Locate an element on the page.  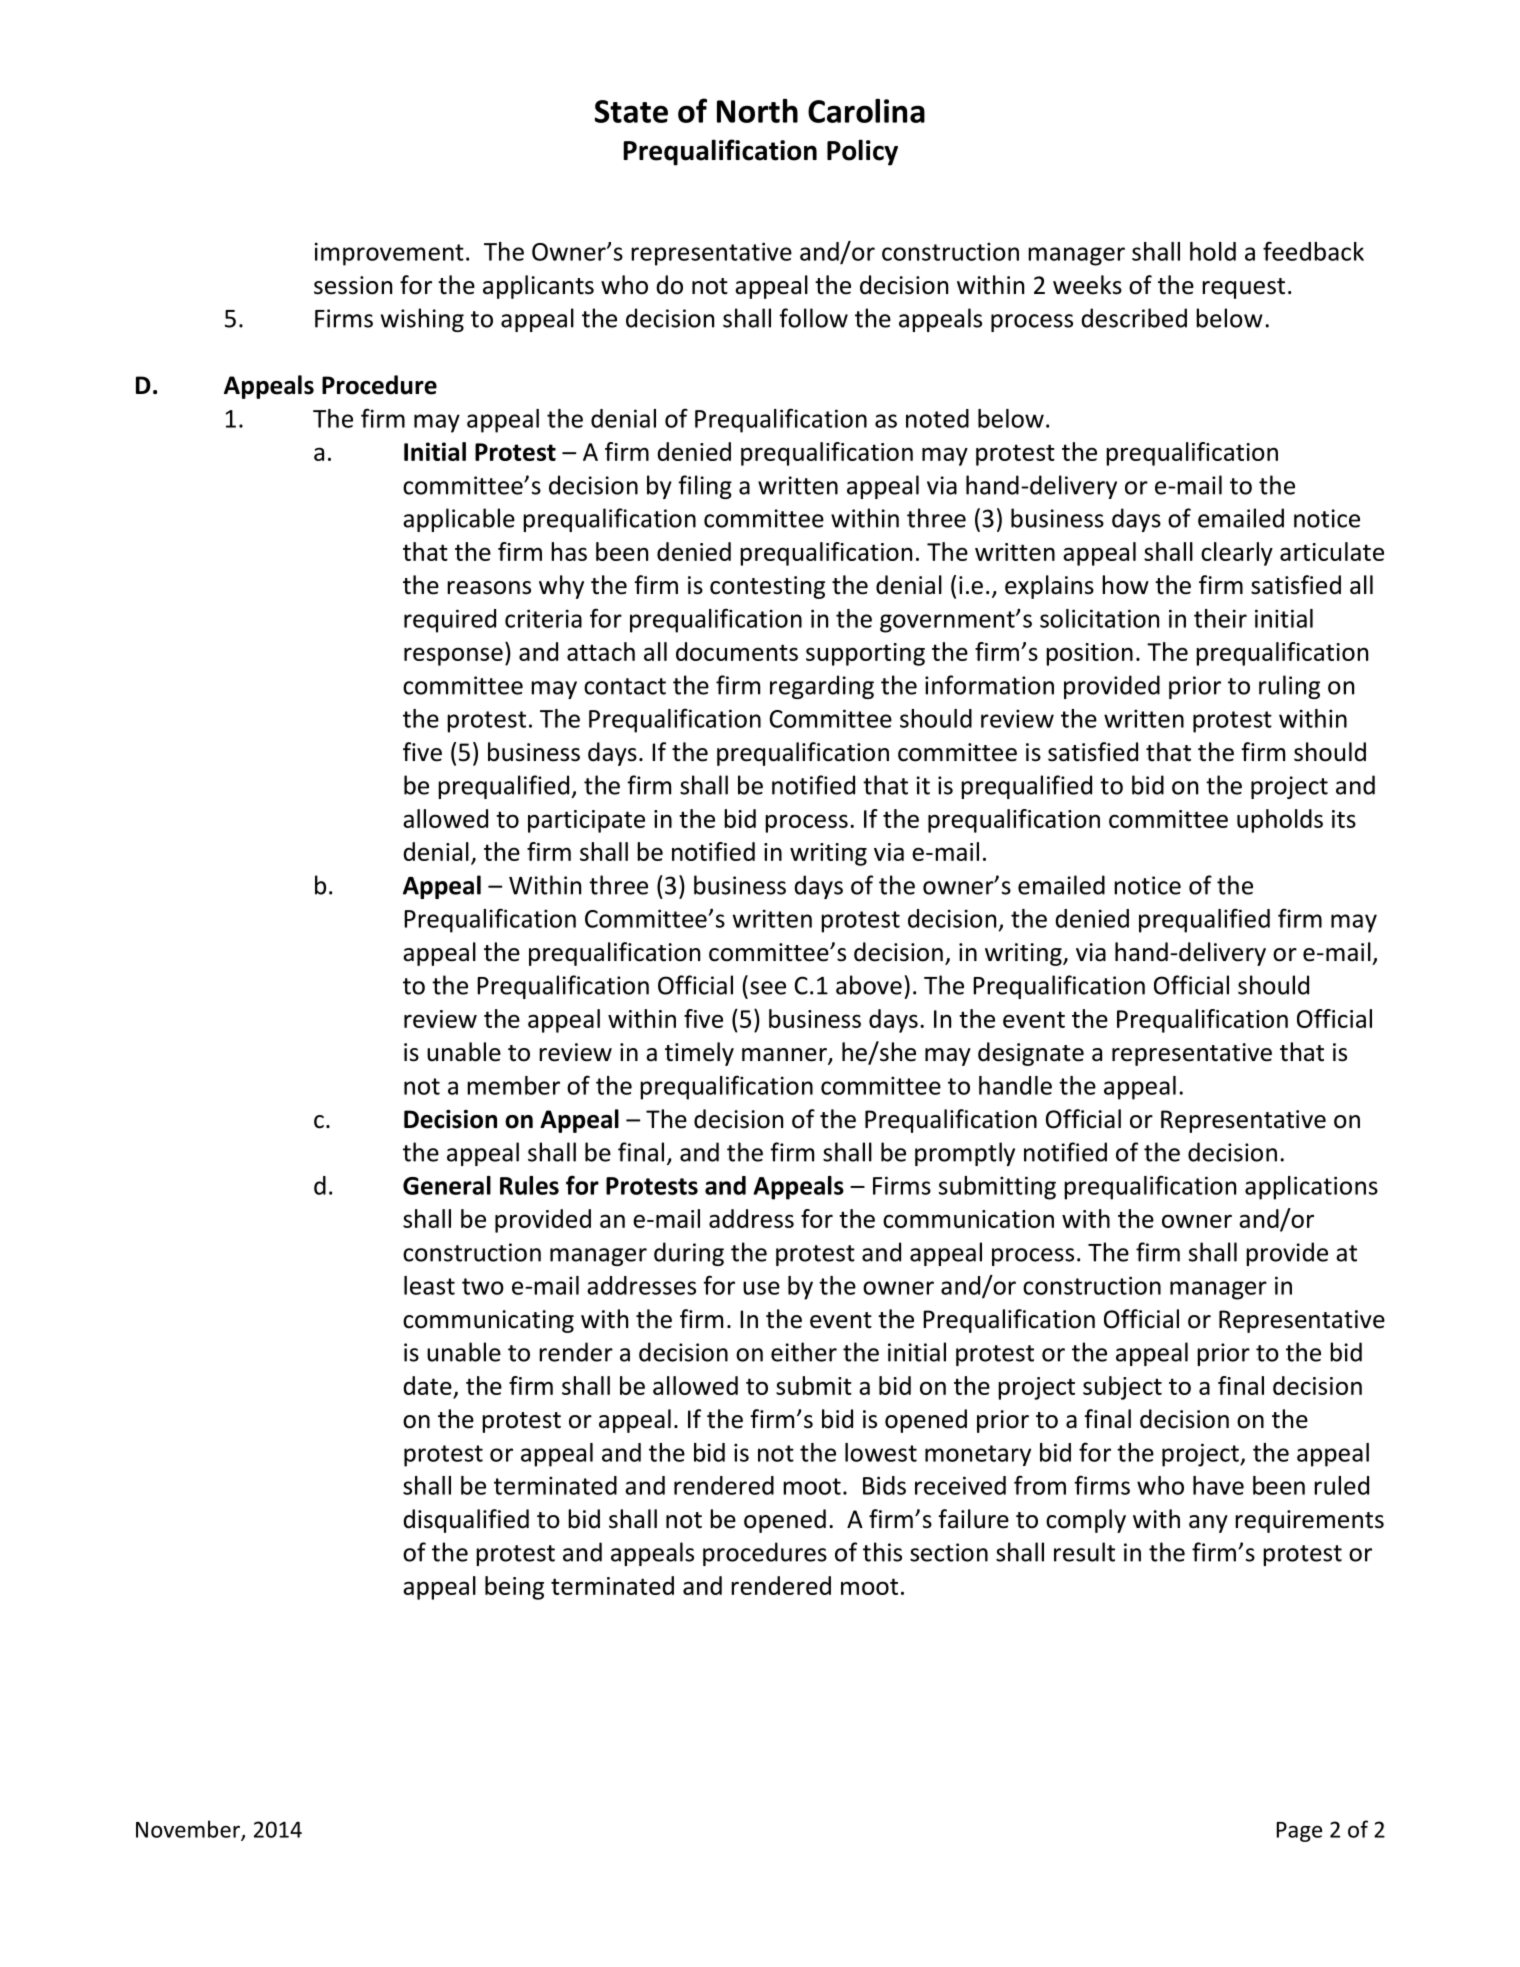
North is located at coordinates (757, 111).
